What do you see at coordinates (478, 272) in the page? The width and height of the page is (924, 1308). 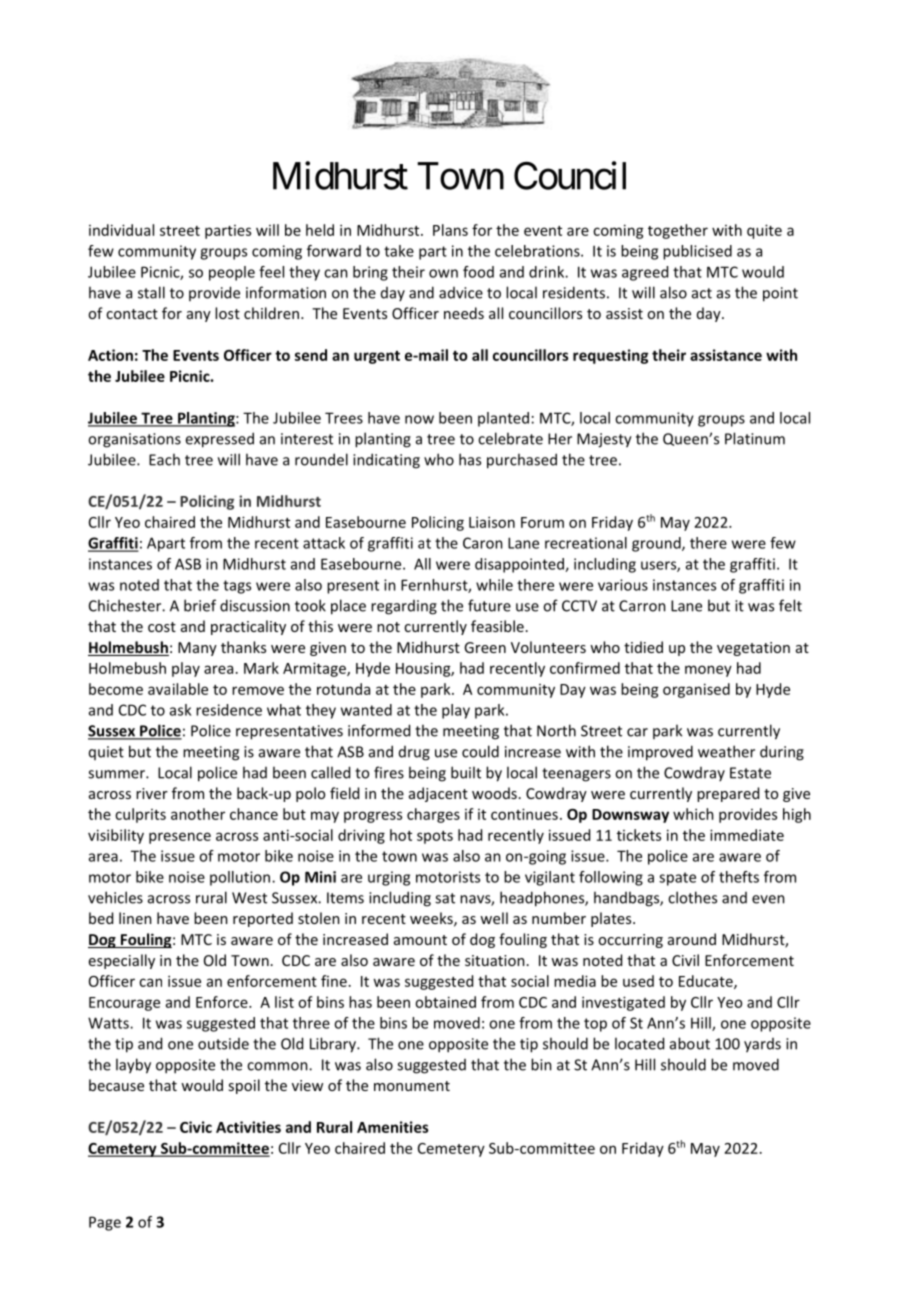 I see `food` at bounding box center [478, 272].
